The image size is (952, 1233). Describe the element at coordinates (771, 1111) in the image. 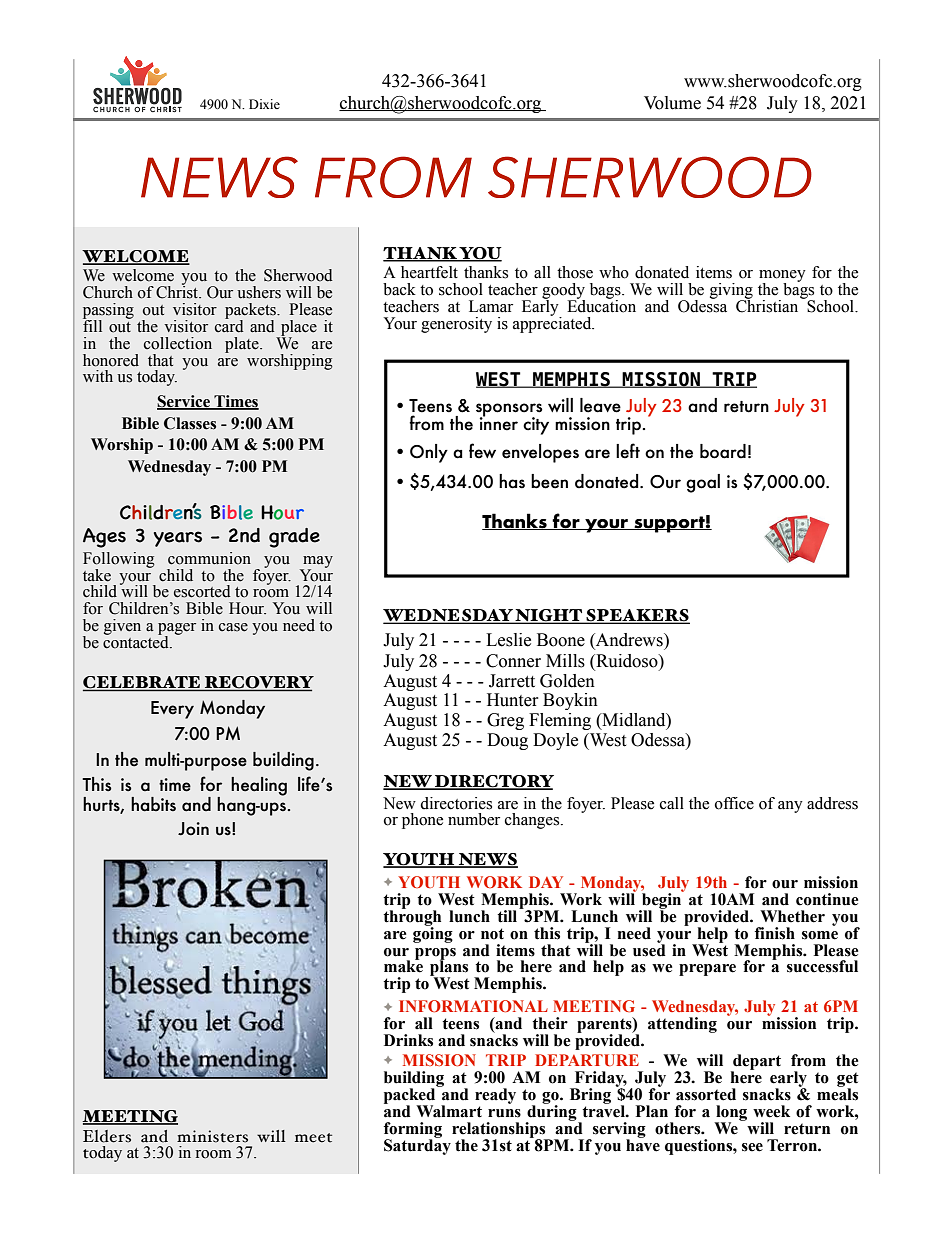

I see `week` at that location.
